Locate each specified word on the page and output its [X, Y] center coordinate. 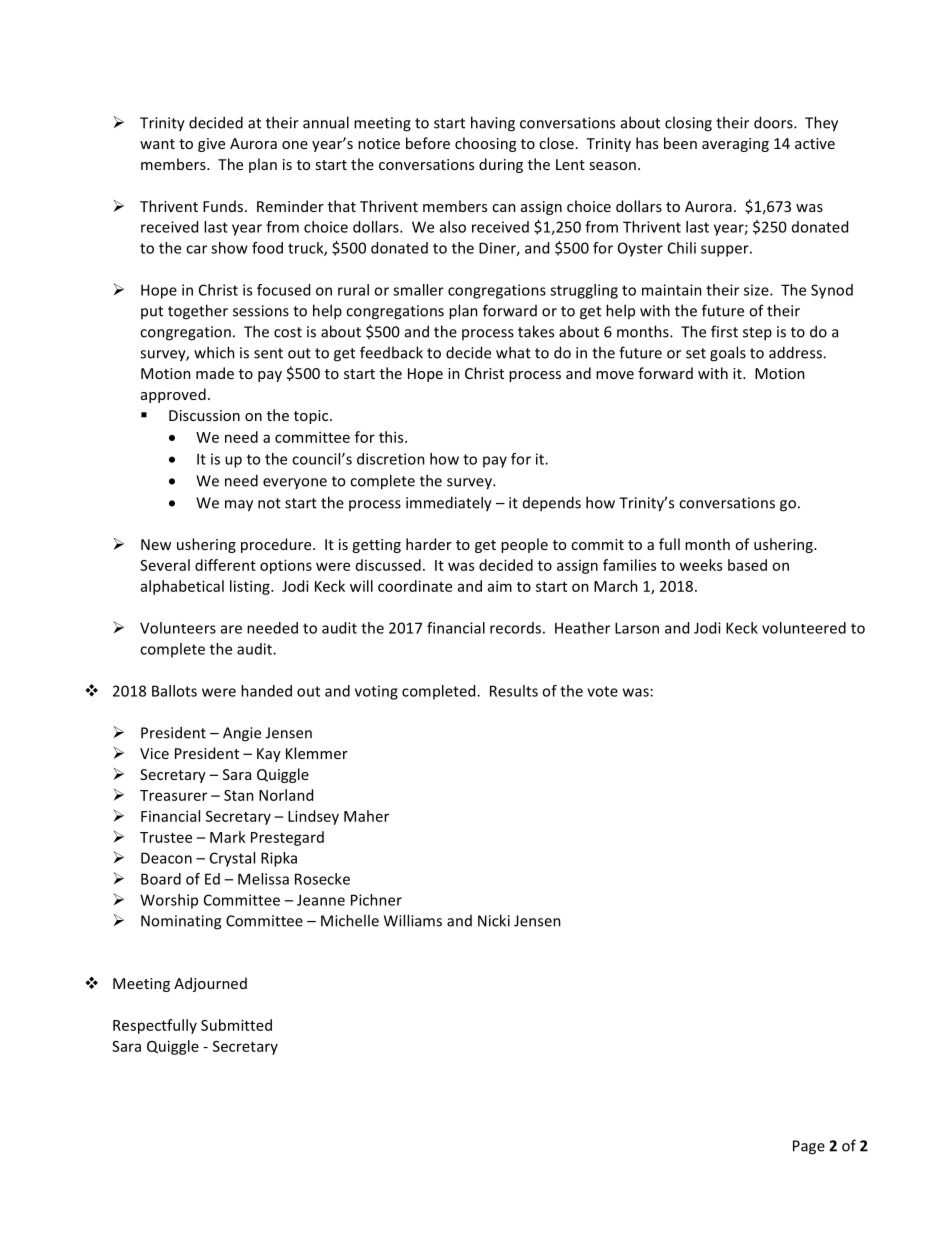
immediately [449, 504]
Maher [366, 816]
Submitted [236, 1025]
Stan [239, 795]
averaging [735, 145]
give [211, 145]
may [239, 506]
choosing [485, 144]
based [747, 565]
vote [602, 691]
